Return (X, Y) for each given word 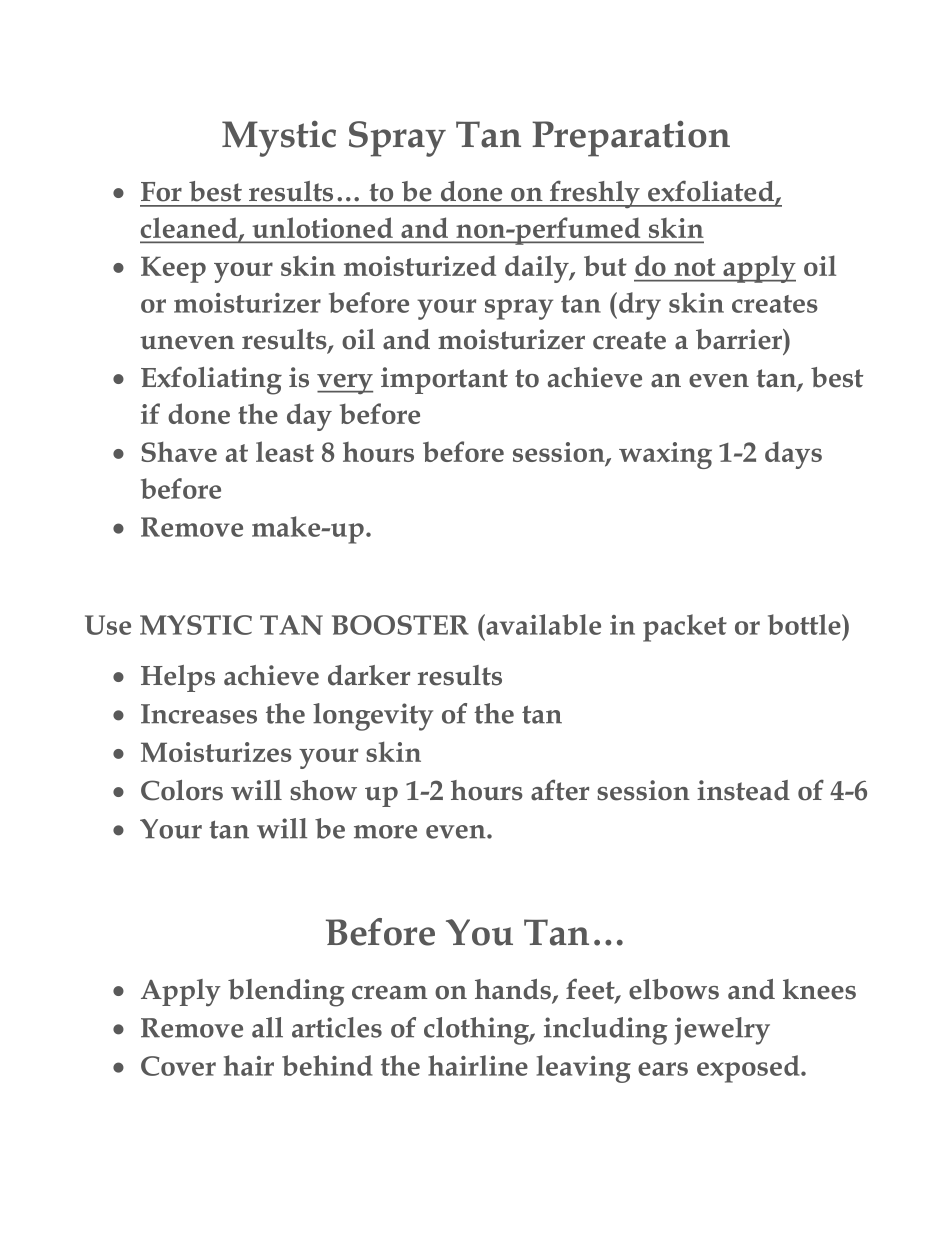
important (444, 380)
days (793, 455)
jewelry (722, 1031)
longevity (373, 717)
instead (743, 790)
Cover (178, 1066)
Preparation (631, 138)
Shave (179, 451)
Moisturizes (216, 752)
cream (389, 993)
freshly (595, 194)
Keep (173, 269)
